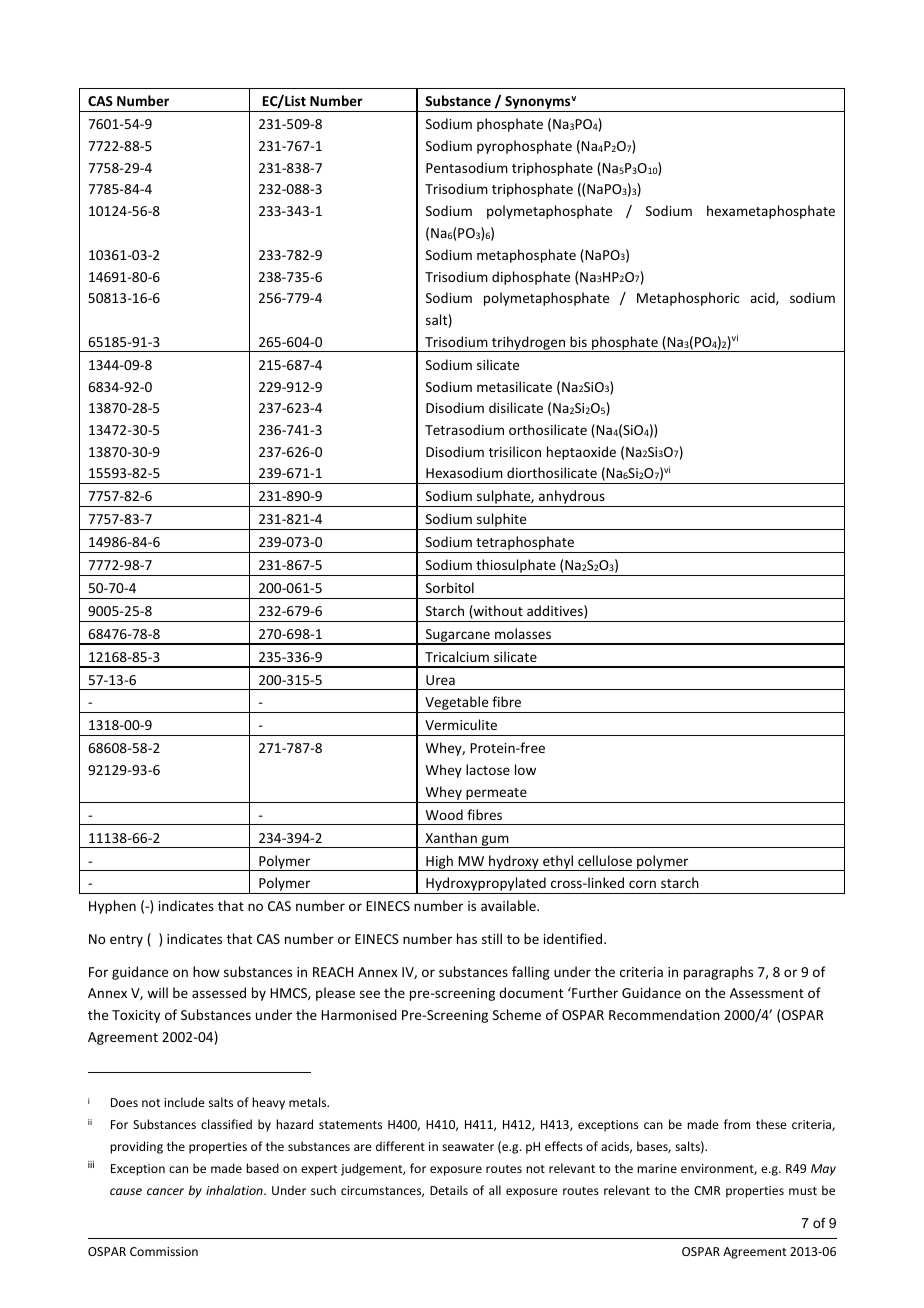 Image resolution: width=924 pixels, height=1308 pixels. What do you see at coordinates (164, 1251) in the image?
I see `Commission` at bounding box center [164, 1251].
